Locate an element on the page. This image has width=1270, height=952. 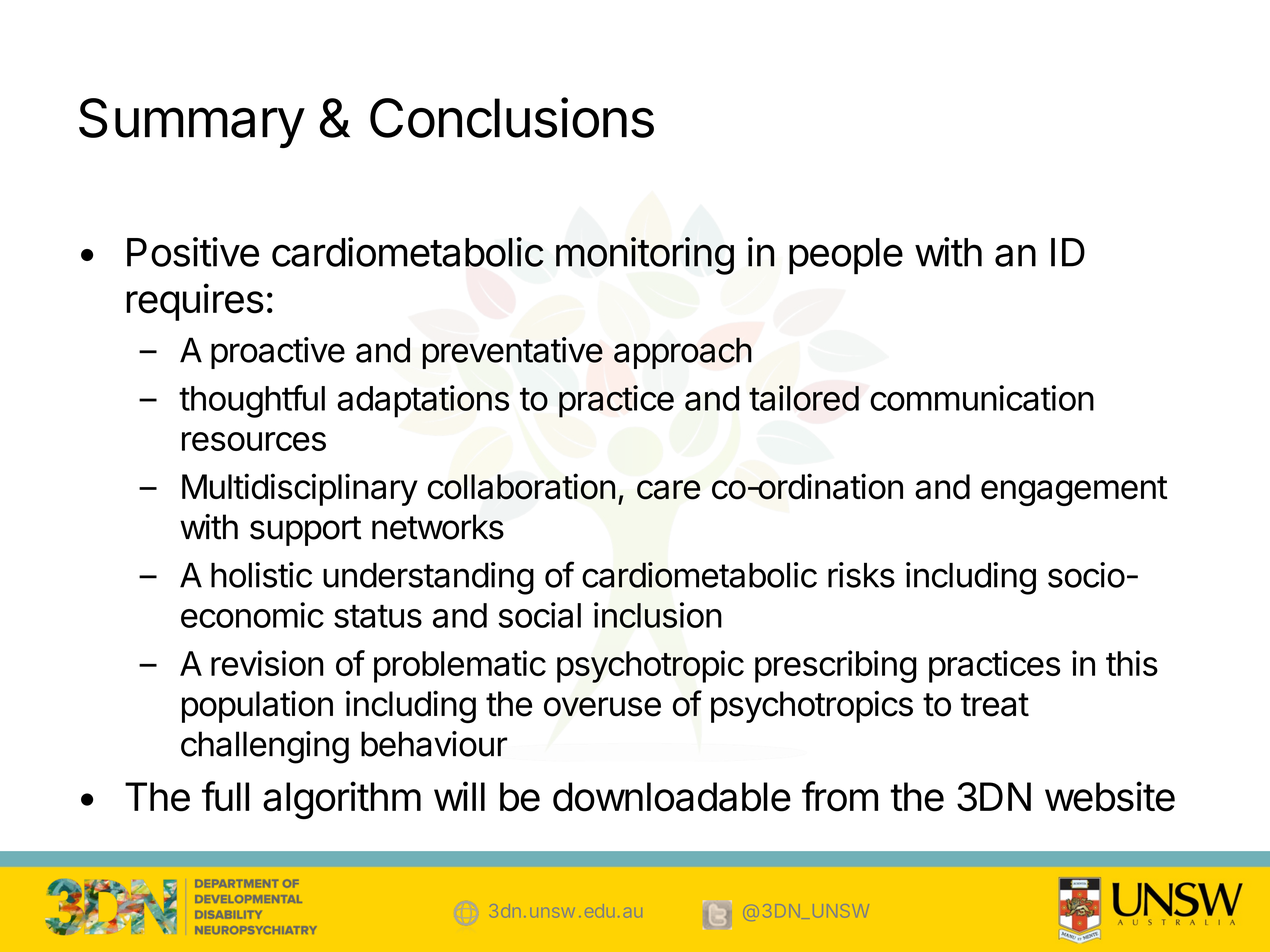
Summary is located at coordinates (192, 123).
